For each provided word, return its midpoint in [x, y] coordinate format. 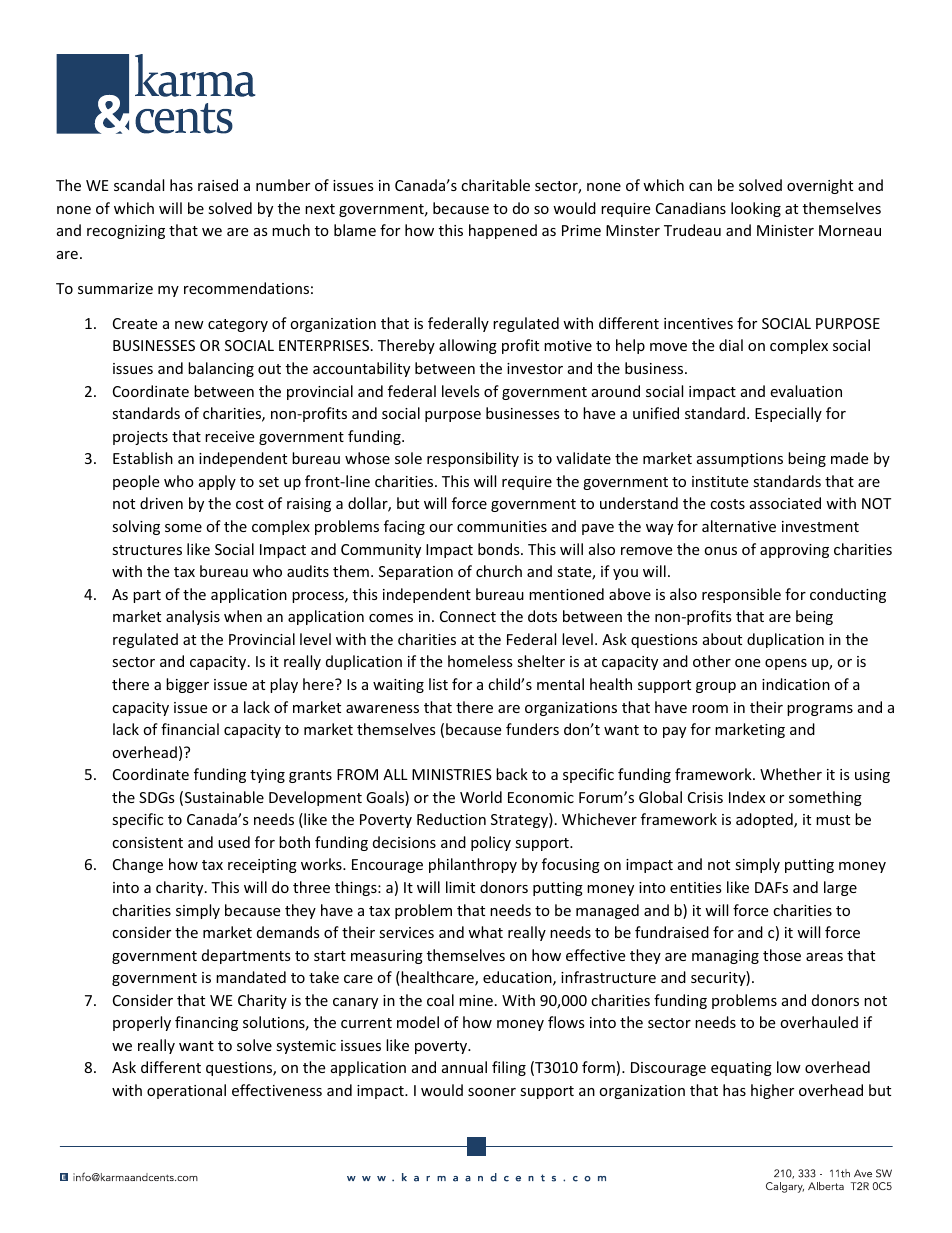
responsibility [473, 459]
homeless [480, 661]
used [234, 842]
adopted [765, 820]
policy [491, 843]
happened [503, 231]
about [722, 639]
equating [741, 1069]
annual [464, 1067]
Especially [788, 414]
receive [229, 436]
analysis [193, 617]
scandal [139, 185]
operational [186, 1091]
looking [756, 209]
